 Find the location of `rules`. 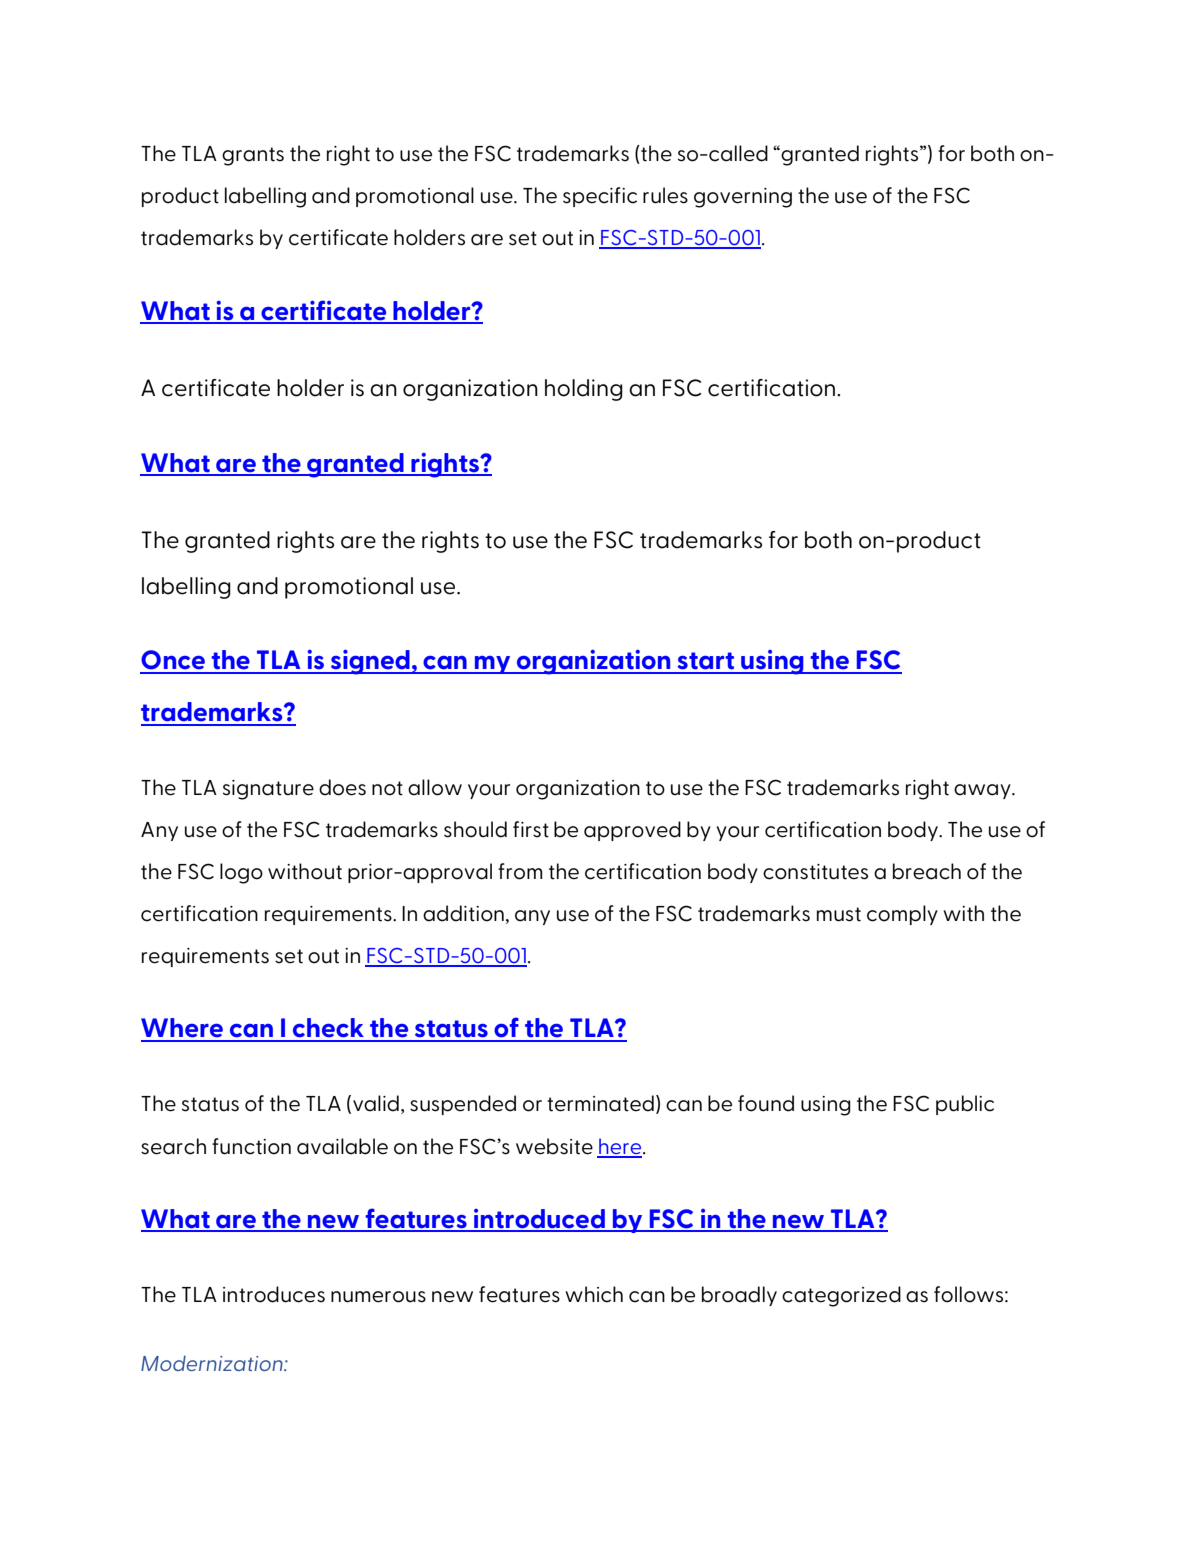

rules is located at coordinates (665, 195).
